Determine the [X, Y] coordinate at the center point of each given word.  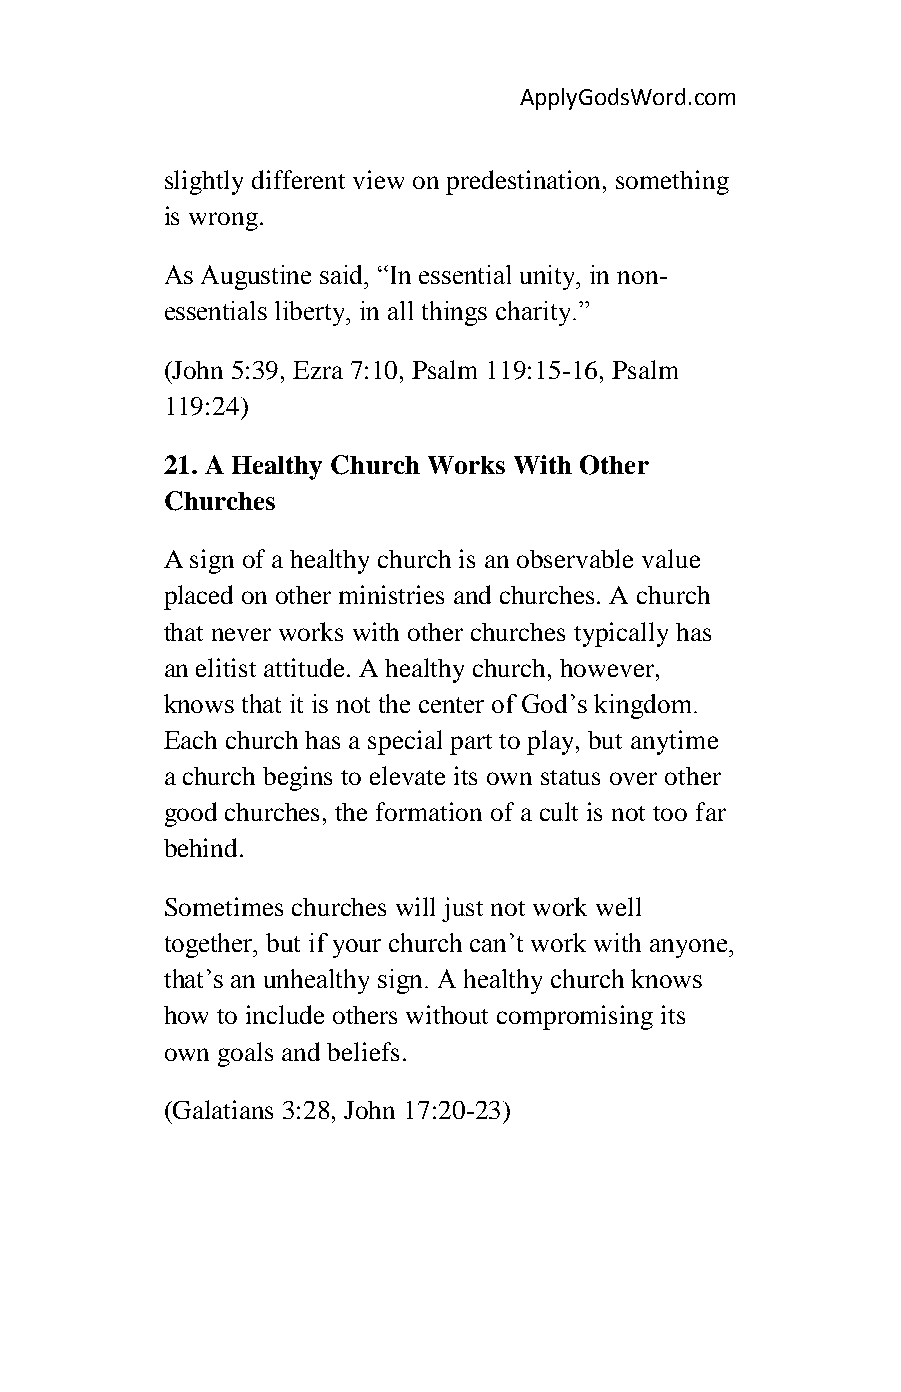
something [672, 182]
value [671, 558]
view [378, 179]
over [633, 778]
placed [198, 597]
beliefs [363, 1051]
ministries [391, 594]
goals [245, 1054]
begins [297, 778]
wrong [223, 221]
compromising [575, 1017]
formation [429, 811]
